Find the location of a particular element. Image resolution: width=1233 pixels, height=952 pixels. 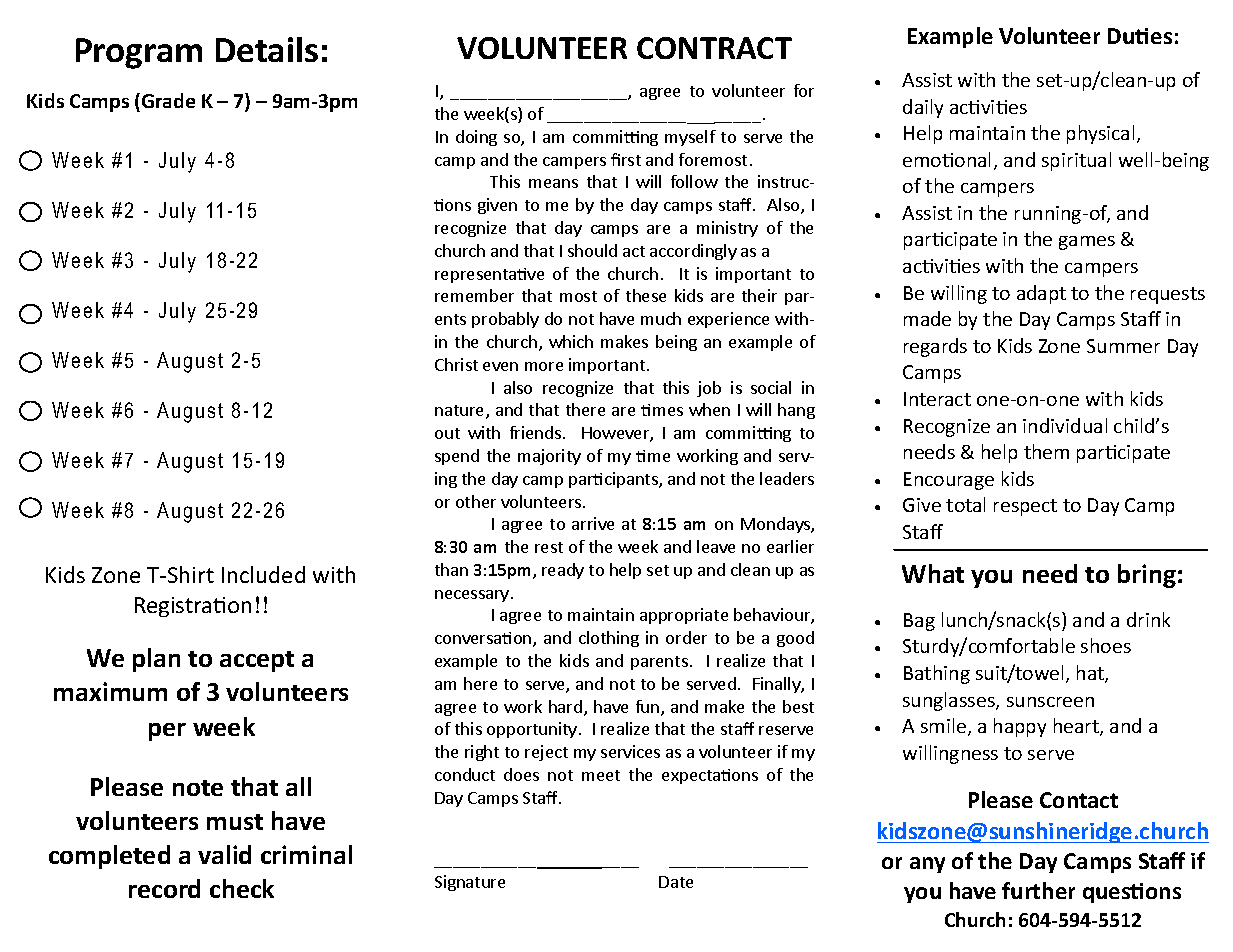

Details is located at coordinates (267, 49).
